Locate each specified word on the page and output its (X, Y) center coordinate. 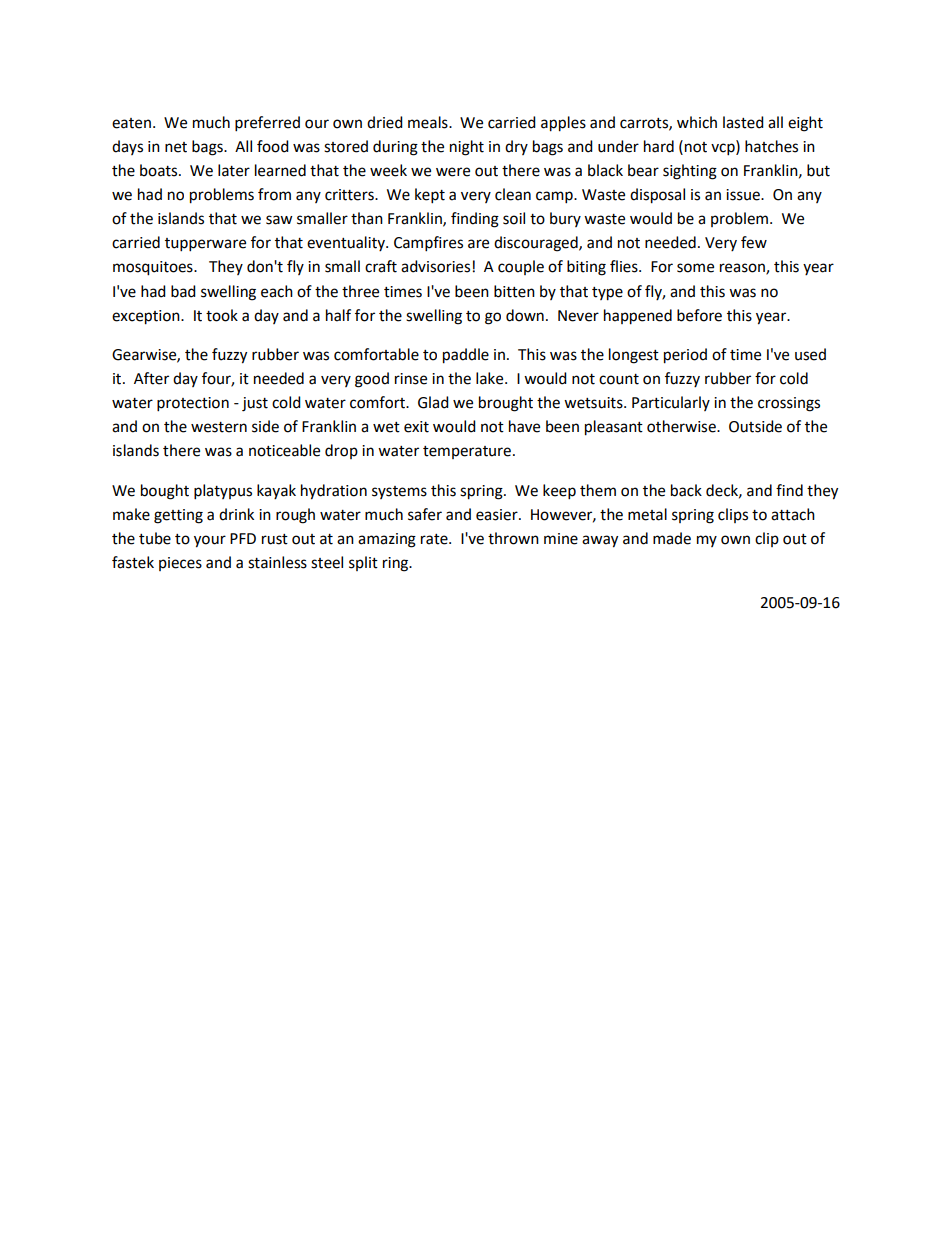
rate (435, 539)
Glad (433, 402)
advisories (435, 266)
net (176, 147)
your (210, 541)
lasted (743, 122)
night (467, 148)
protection (193, 404)
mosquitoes (154, 268)
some (695, 268)
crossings (789, 404)
